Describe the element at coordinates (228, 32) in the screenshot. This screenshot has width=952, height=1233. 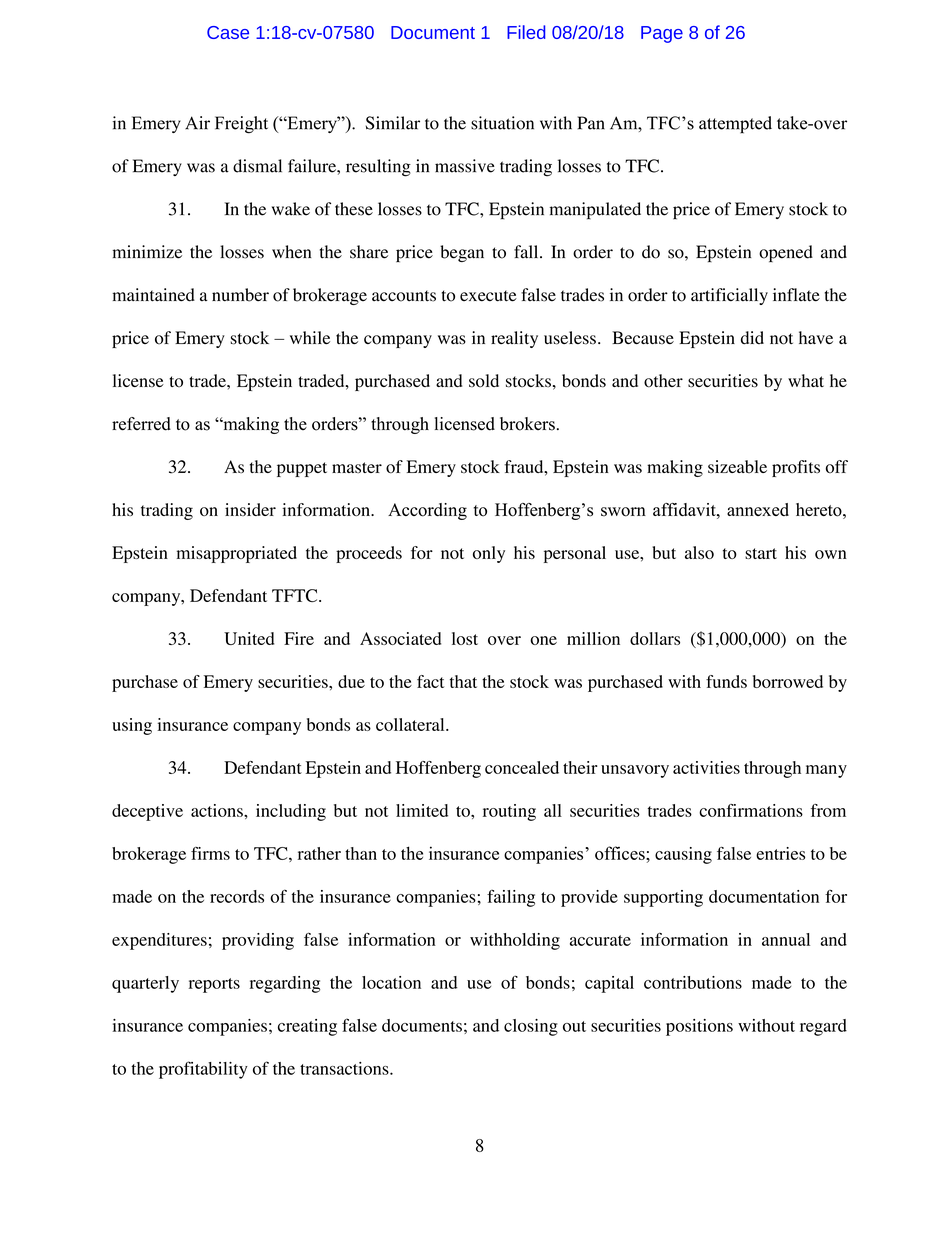
I see `Case` at that location.
